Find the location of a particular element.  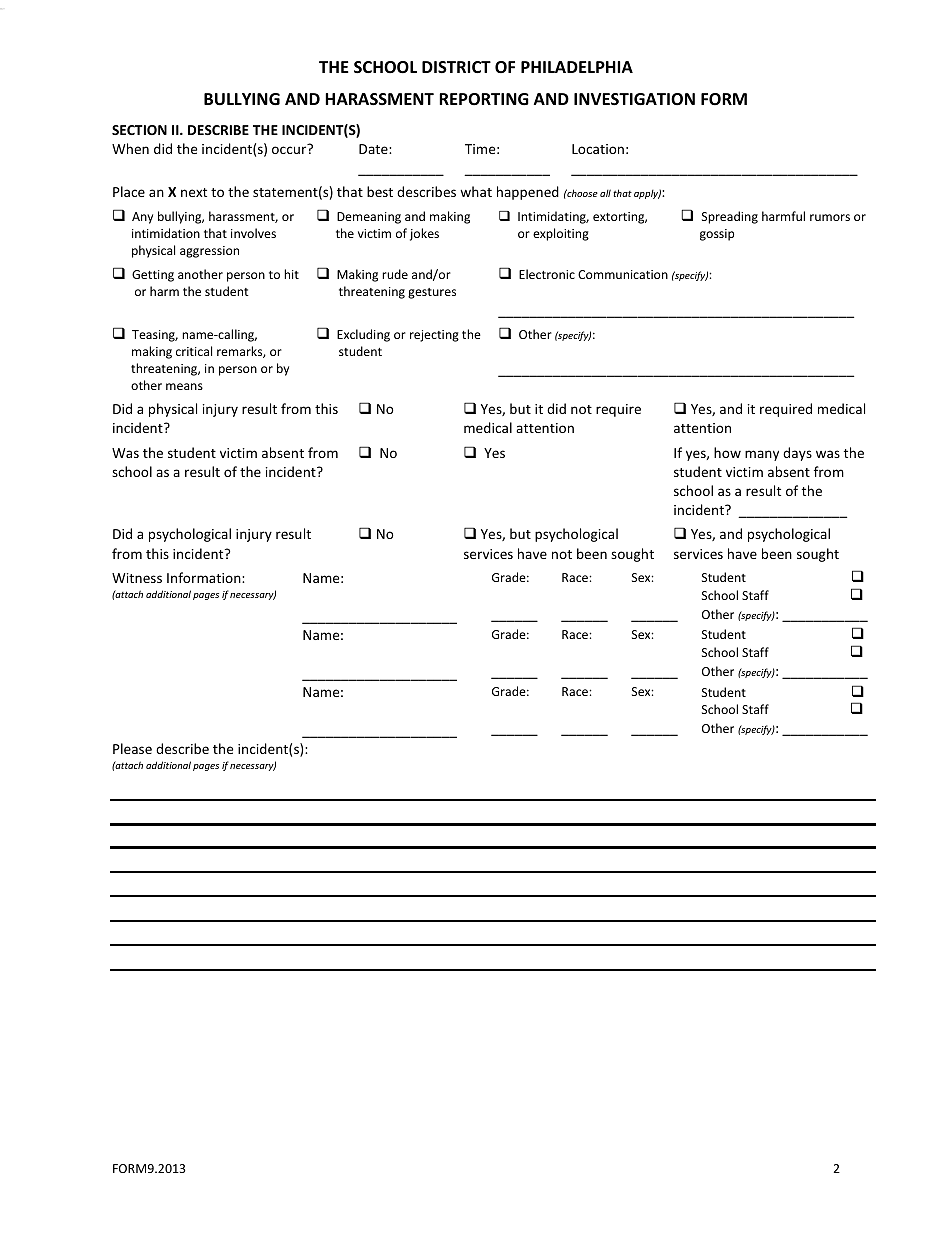

Spreading is located at coordinates (730, 217).
